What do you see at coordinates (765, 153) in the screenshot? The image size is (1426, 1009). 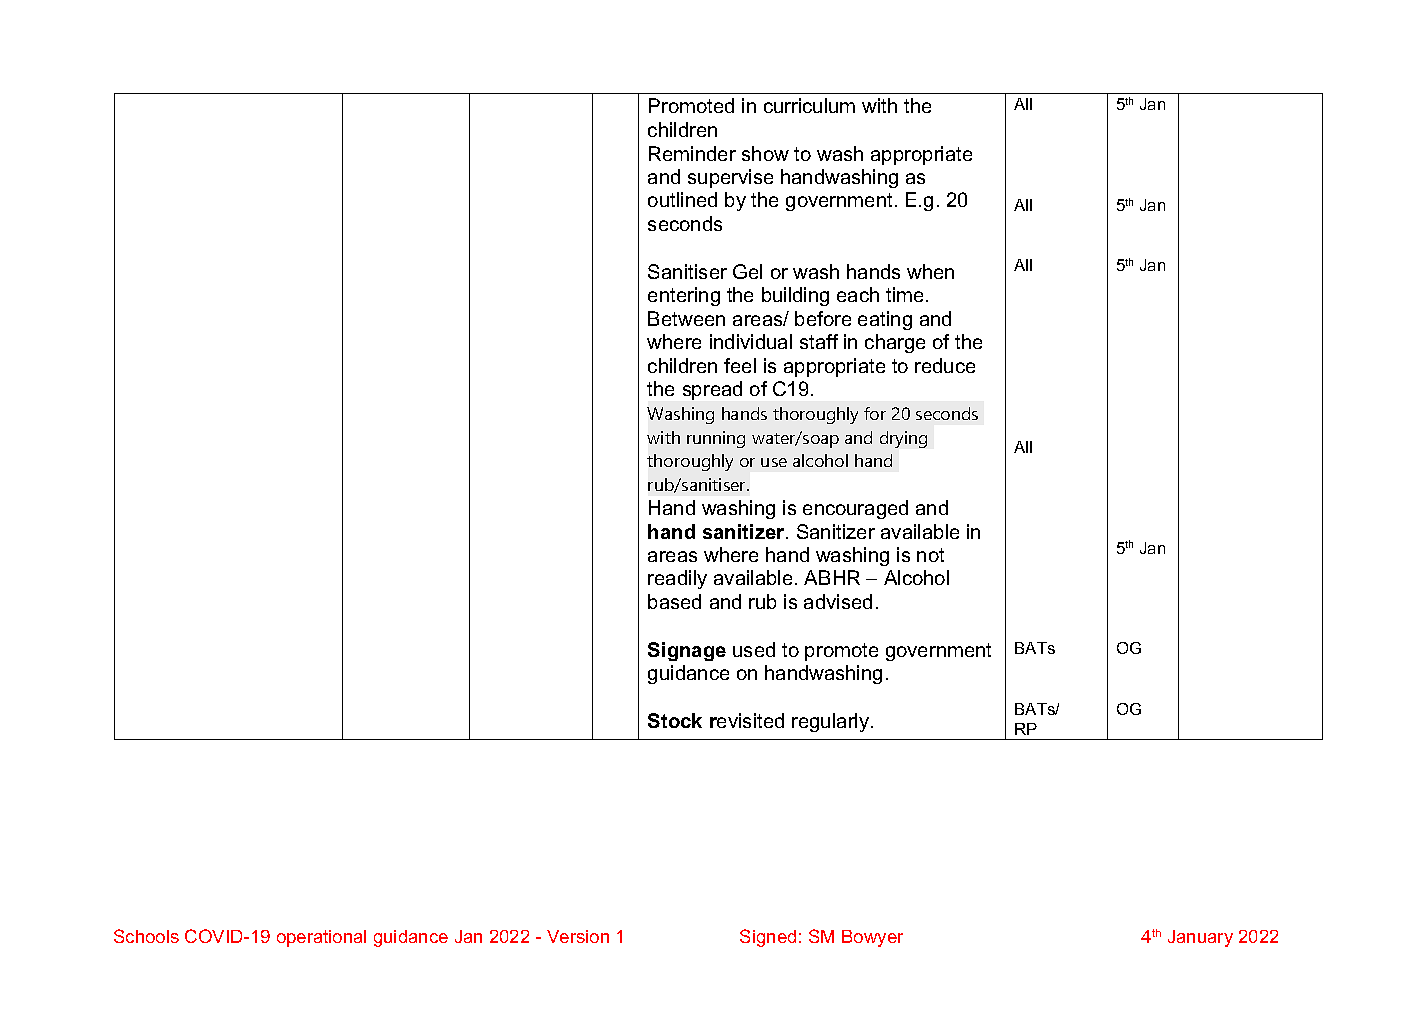 I see `show` at bounding box center [765, 153].
